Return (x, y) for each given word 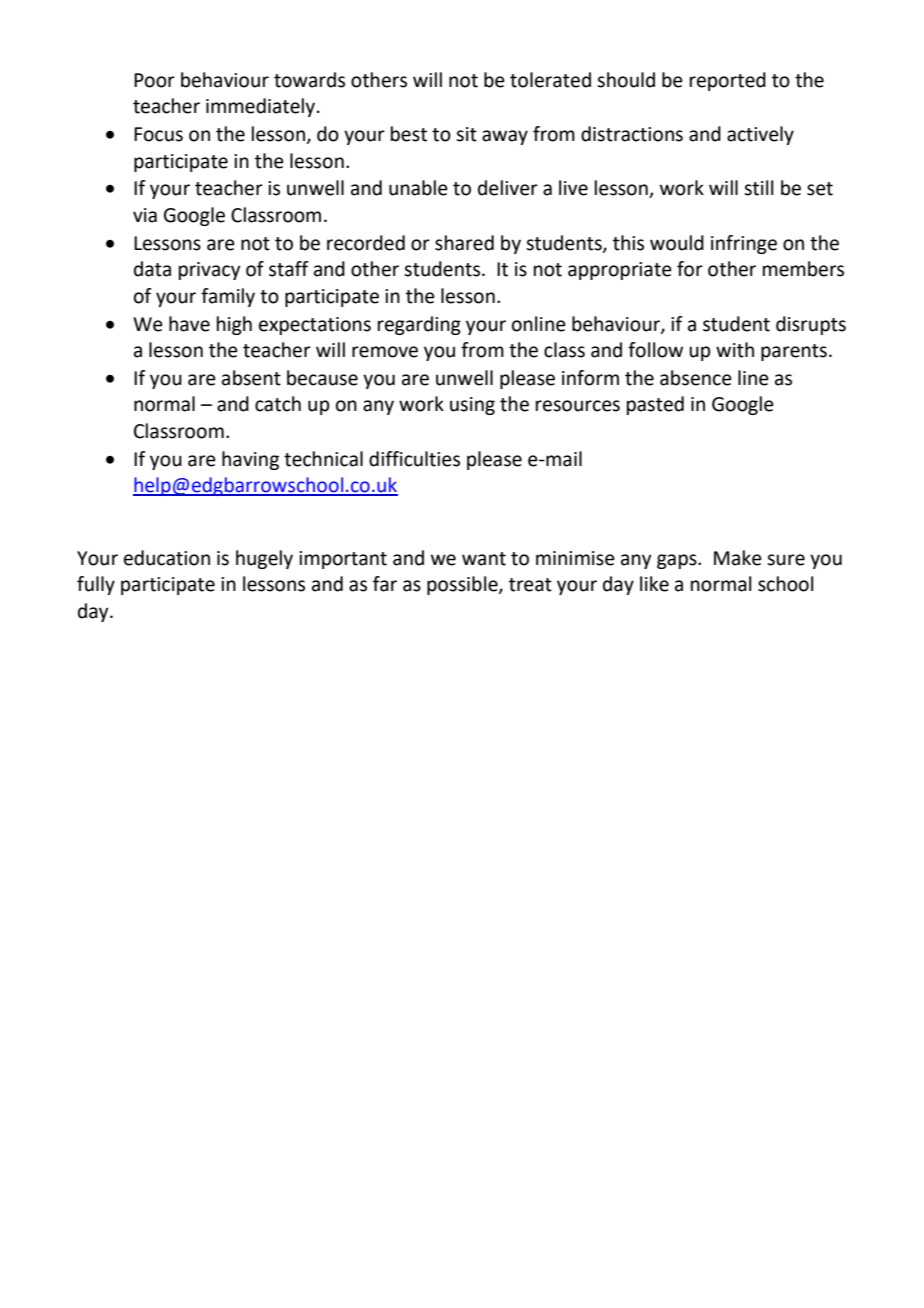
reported (728, 81)
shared (464, 243)
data (152, 269)
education (167, 558)
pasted (655, 405)
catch (278, 404)
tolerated (550, 80)
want (484, 559)
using (472, 406)
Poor (154, 80)
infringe (744, 244)
